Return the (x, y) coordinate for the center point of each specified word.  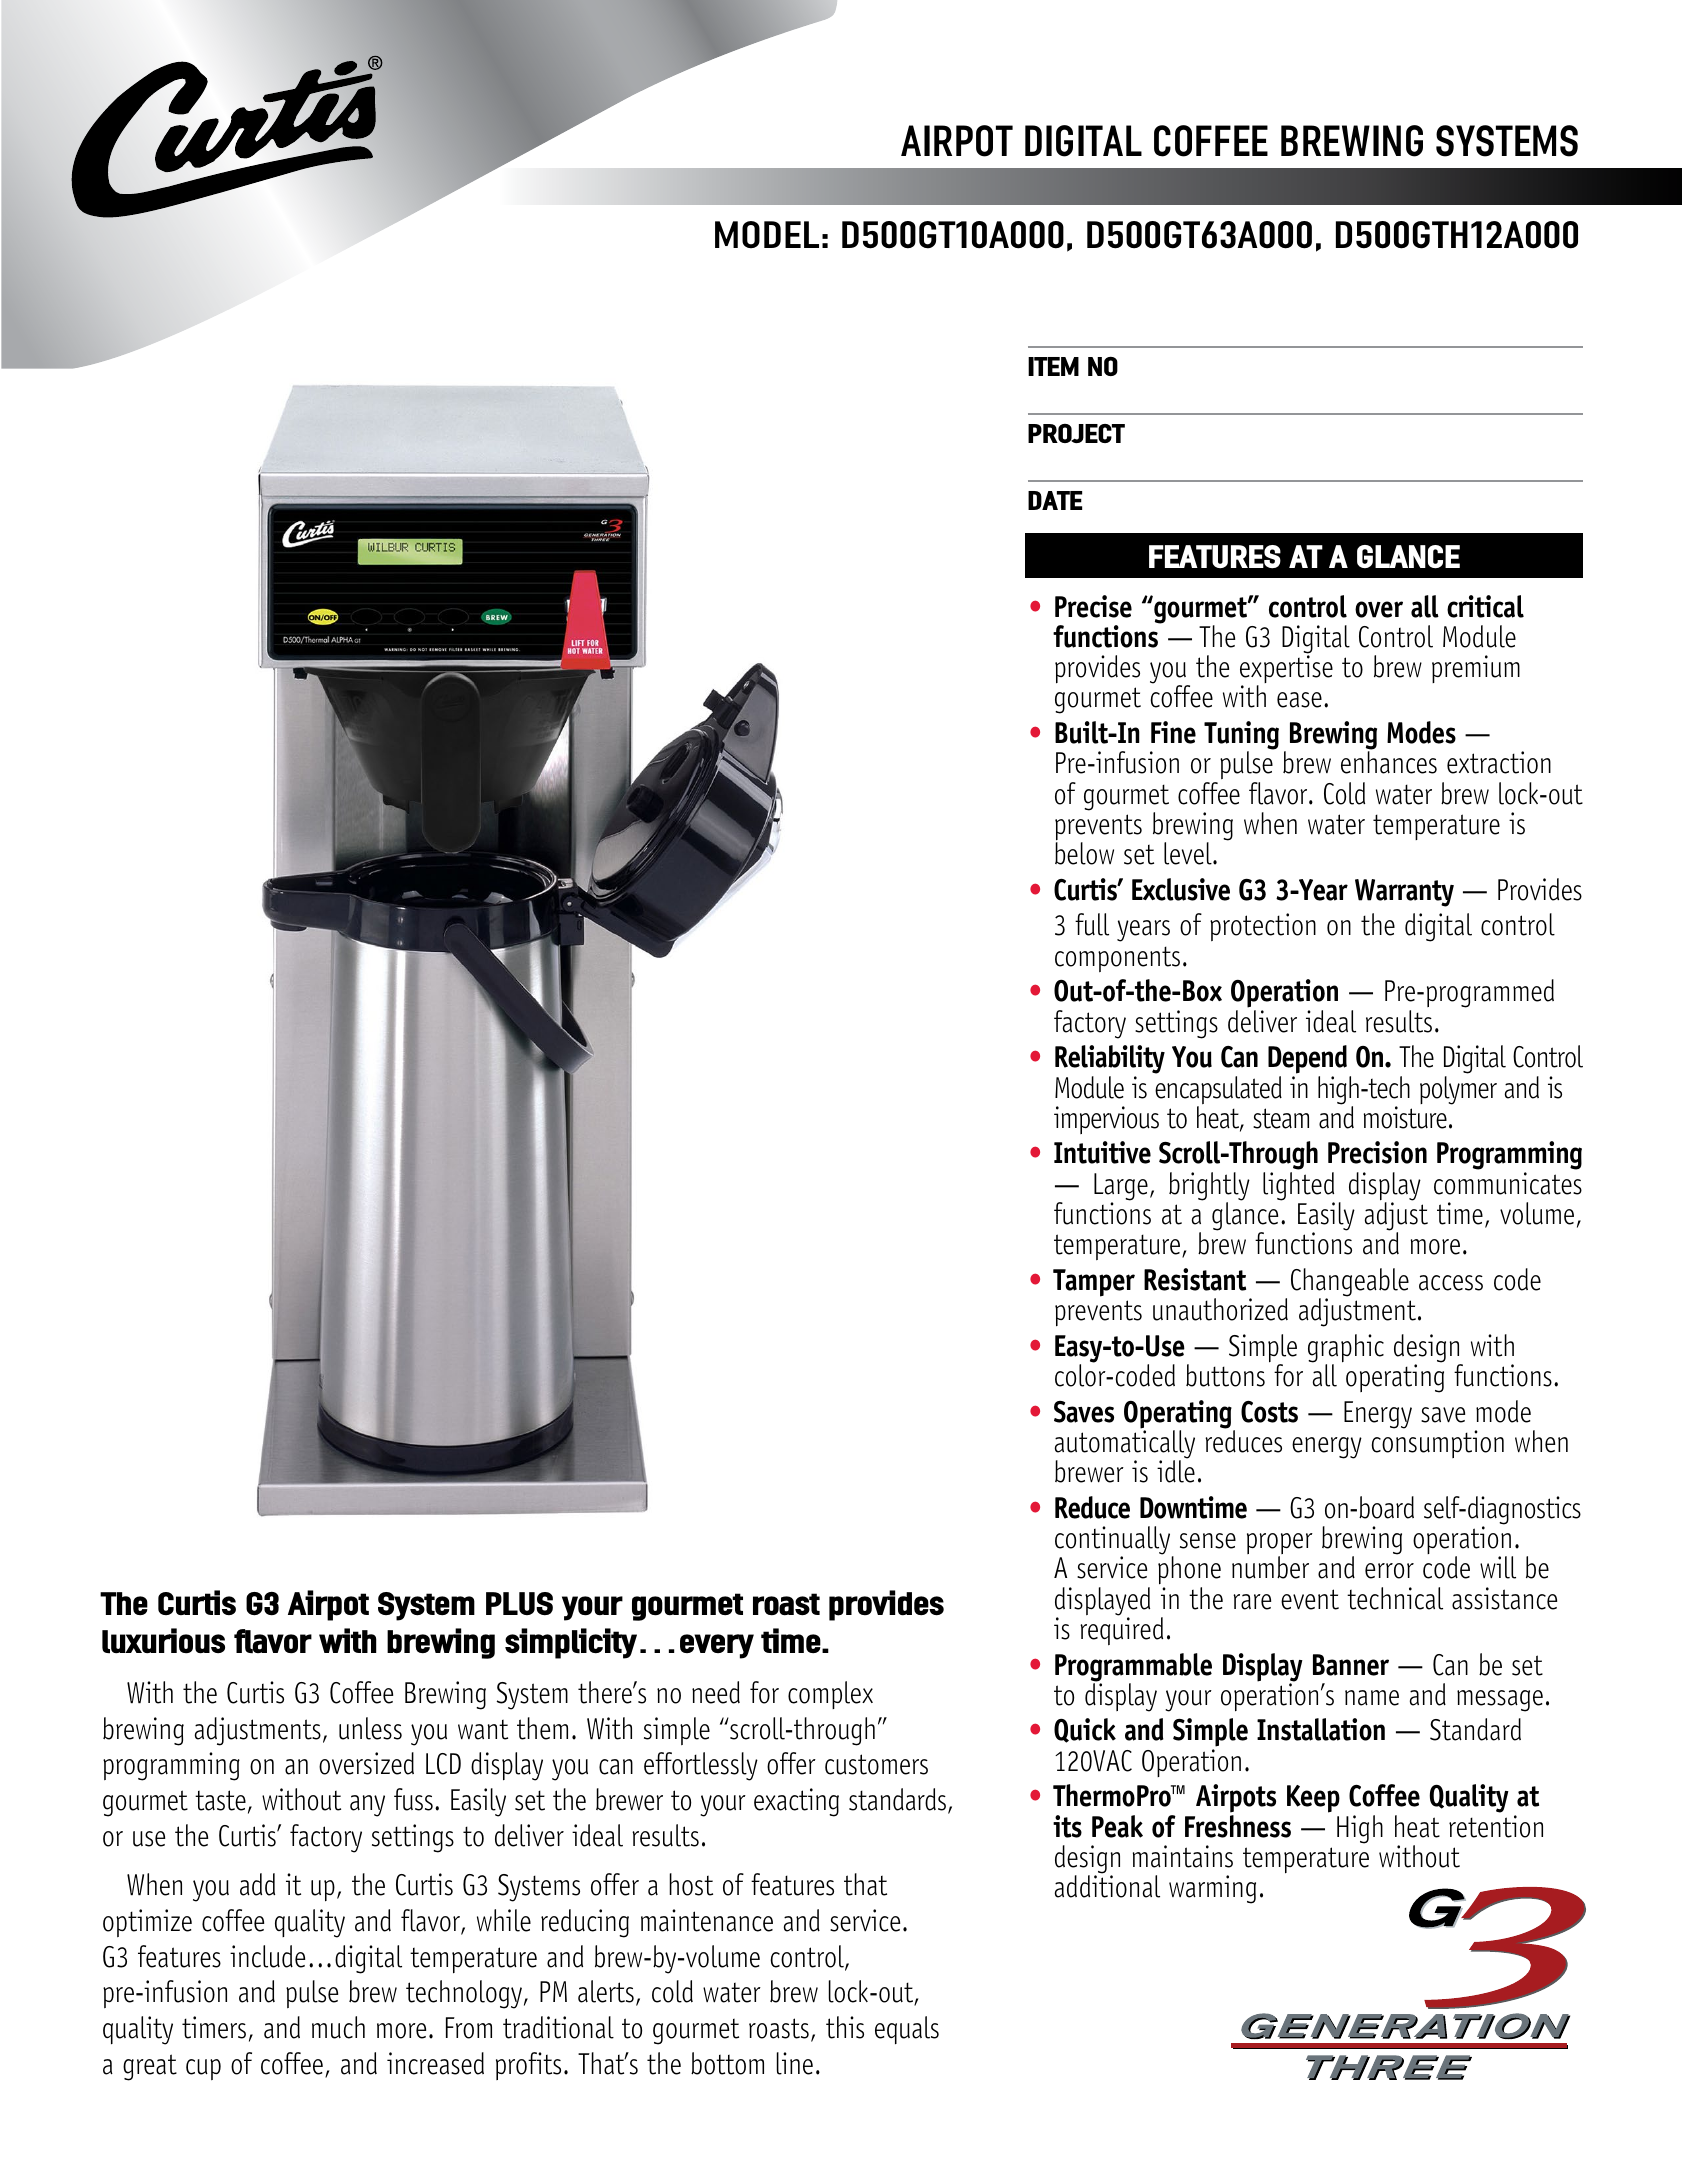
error (1389, 1571)
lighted (1298, 1187)
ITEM (1053, 366)
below (1084, 853)
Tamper (1094, 1283)
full (1092, 924)
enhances (1389, 761)
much (338, 2027)
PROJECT (1076, 433)
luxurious (163, 1641)
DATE (1055, 500)
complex (830, 1695)
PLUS (519, 1603)
